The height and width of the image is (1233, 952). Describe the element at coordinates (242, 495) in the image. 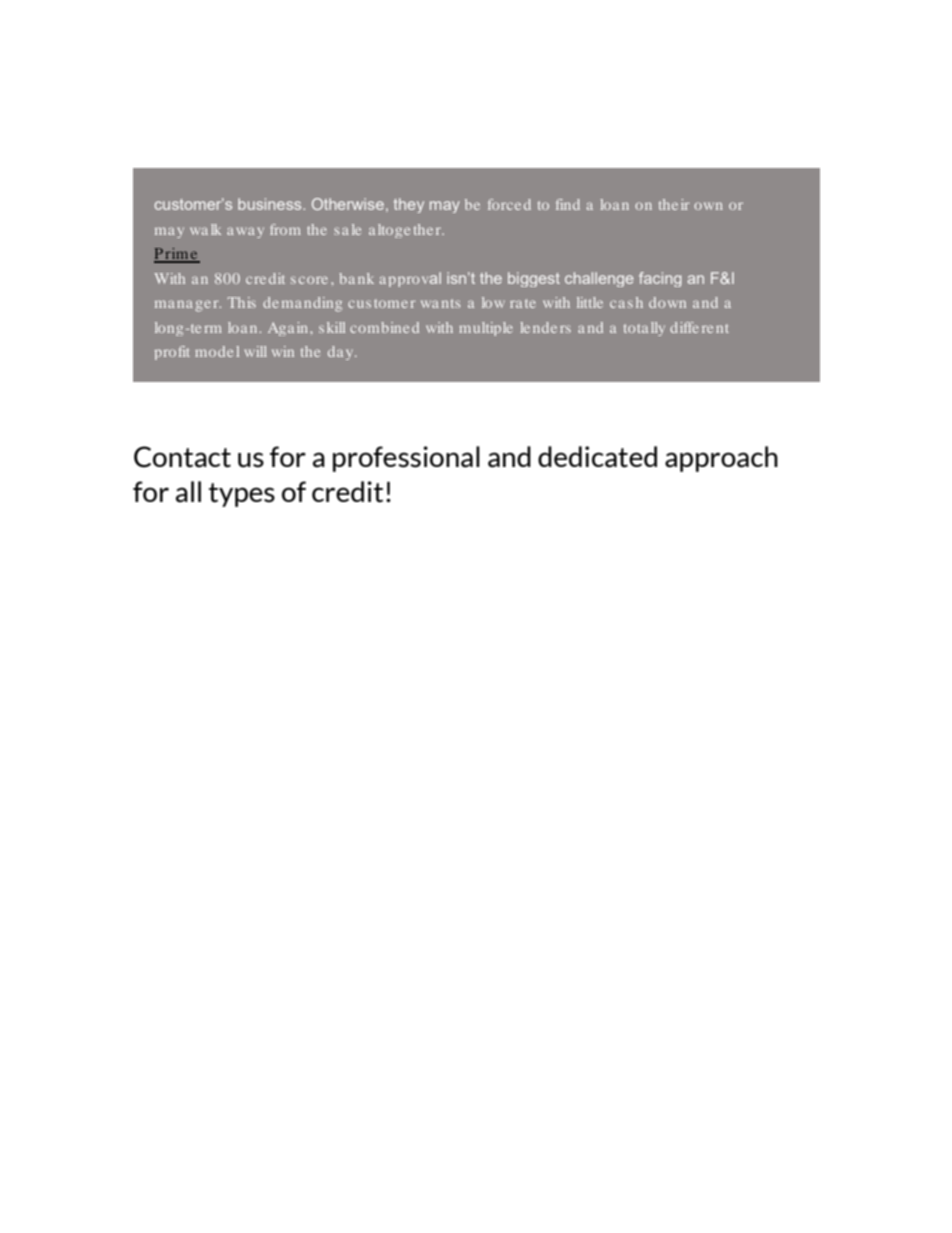

I see `types` at that location.
